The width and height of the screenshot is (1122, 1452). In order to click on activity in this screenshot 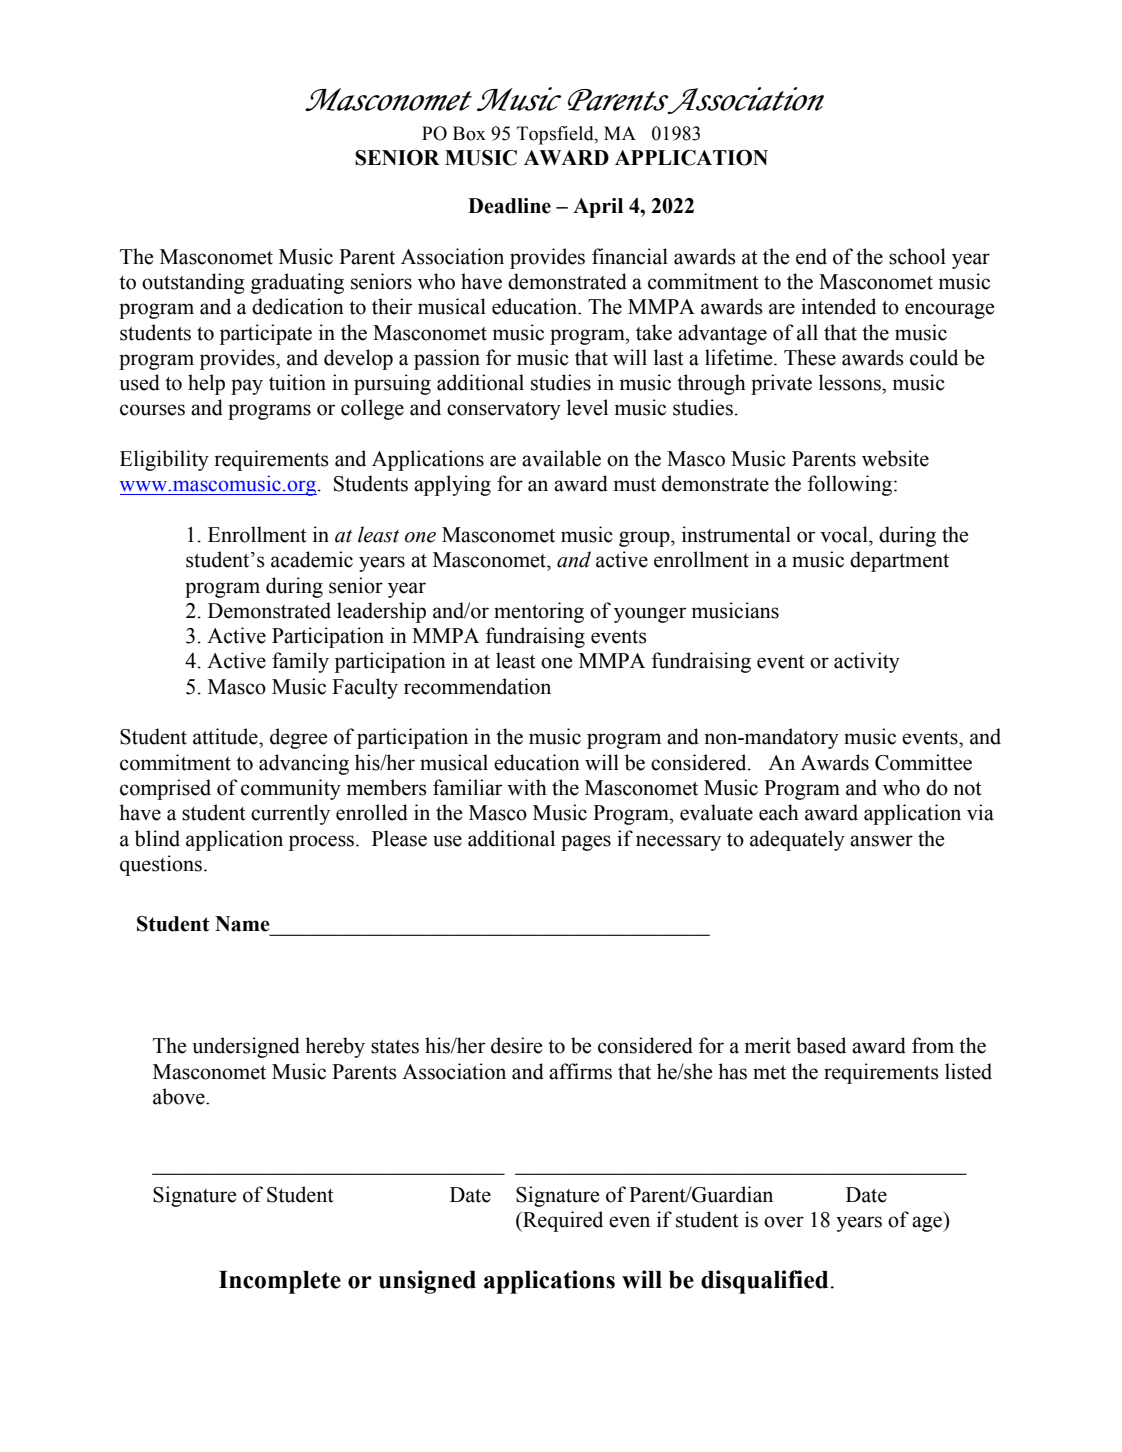, I will do `click(867, 662)`.
